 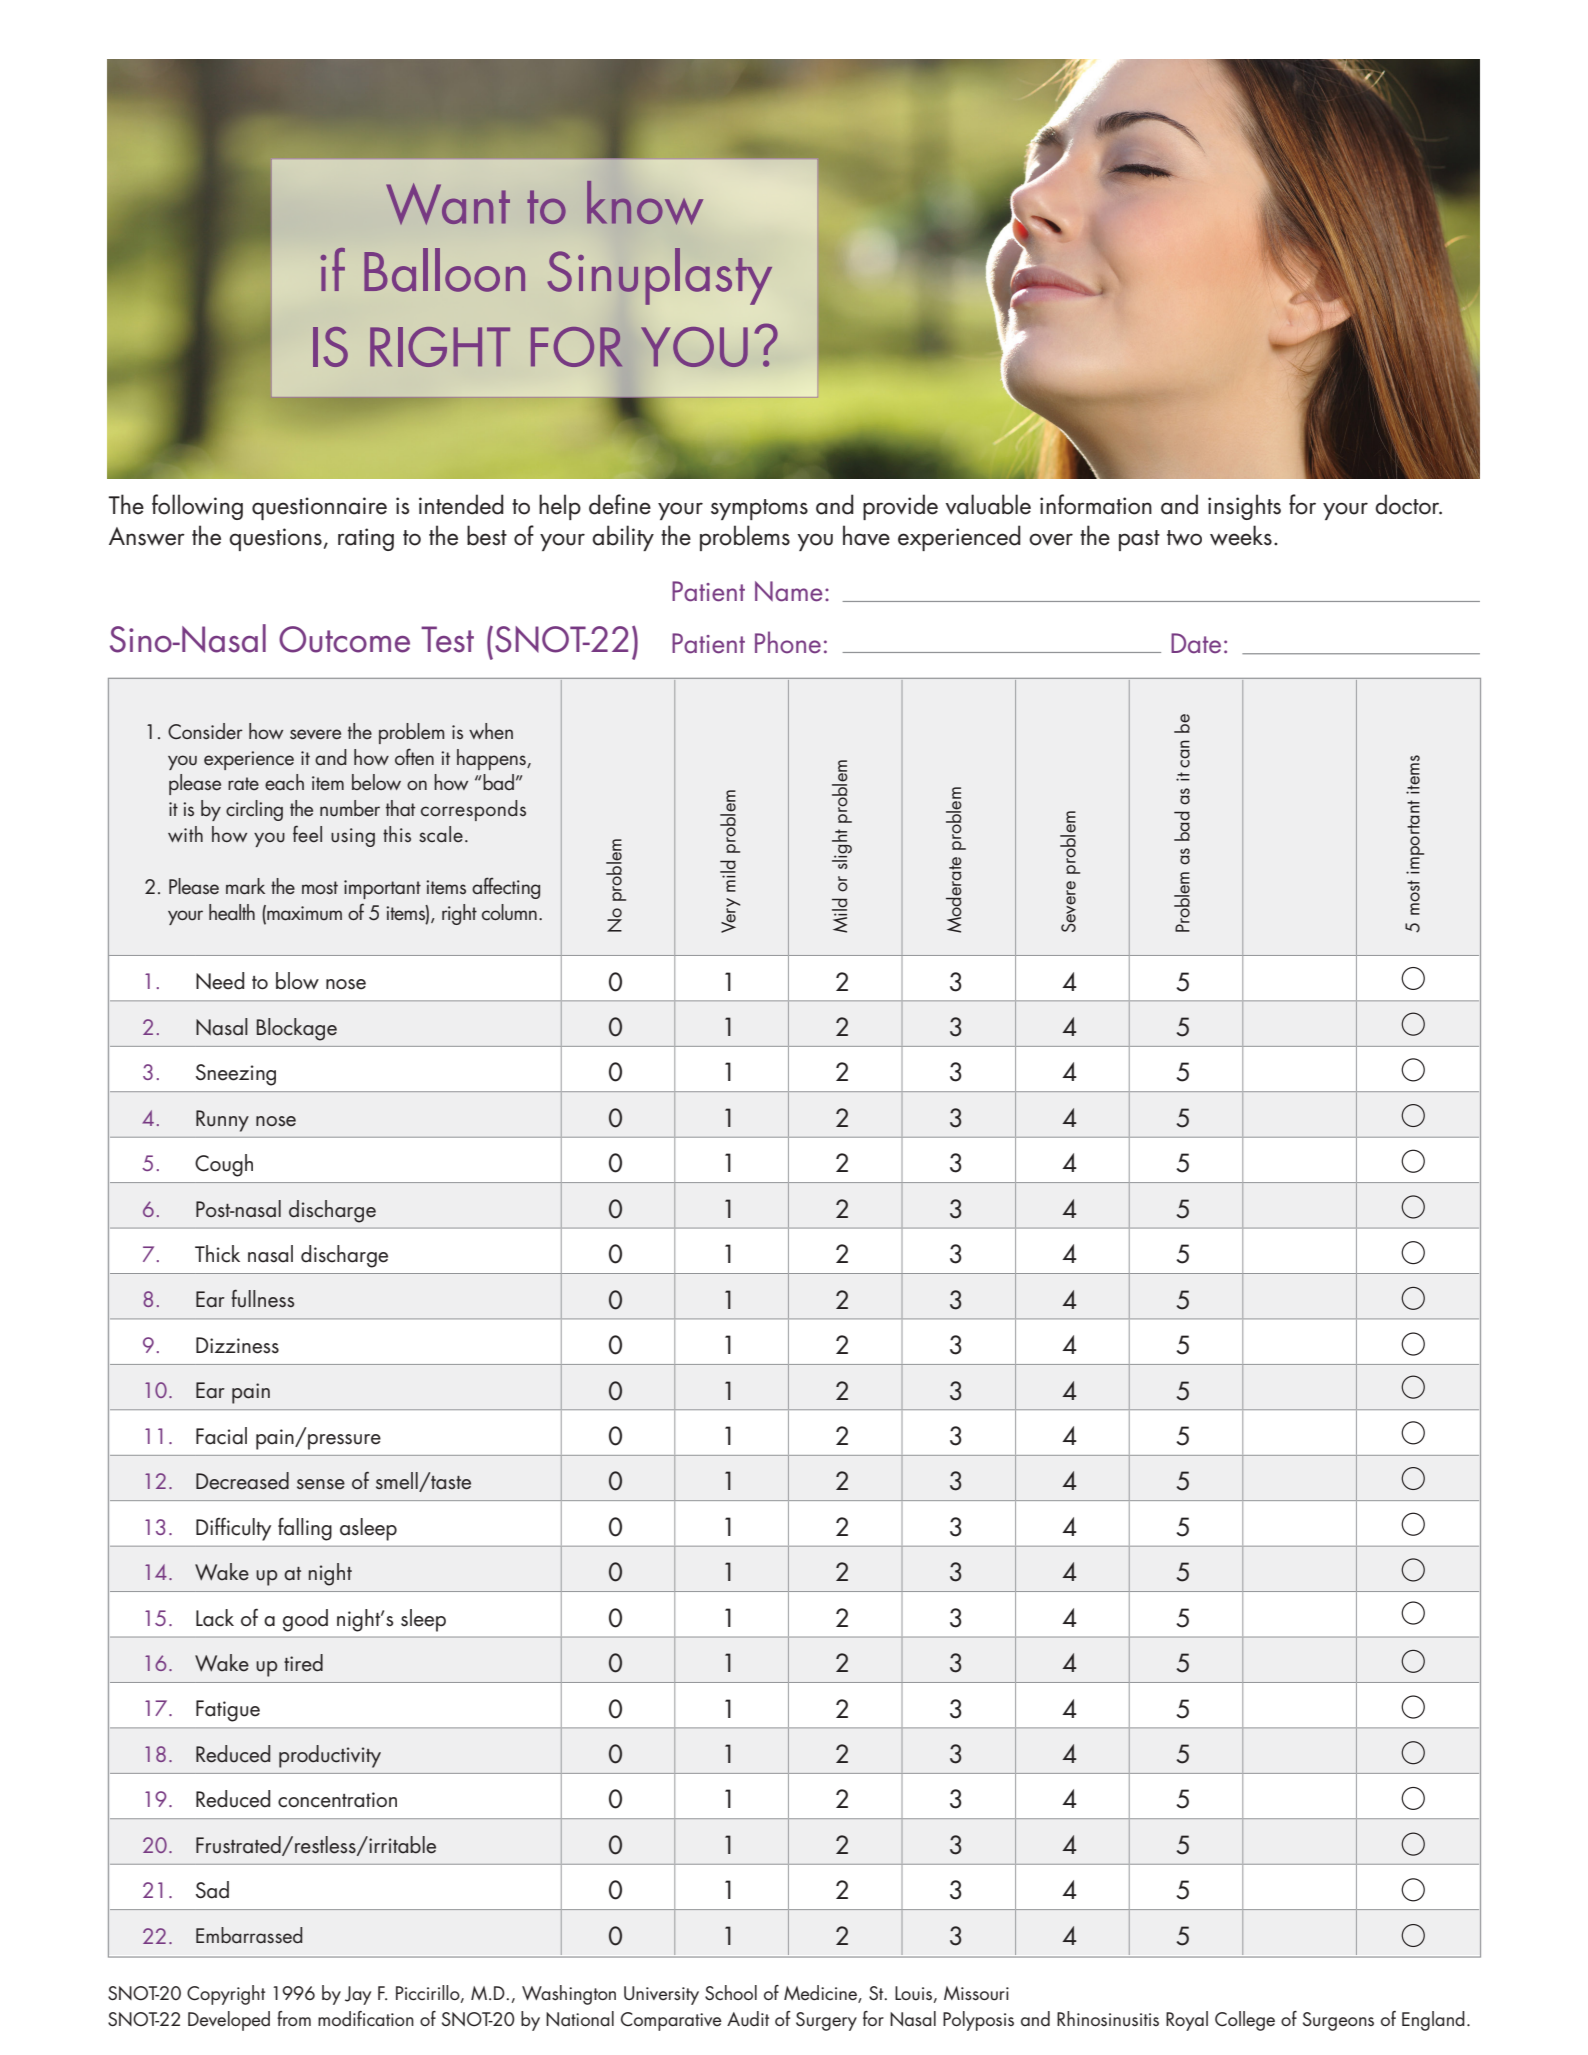 What do you see at coordinates (1245, 2021) in the screenshot?
I see `College` at bounding box center [1245, 2021].
